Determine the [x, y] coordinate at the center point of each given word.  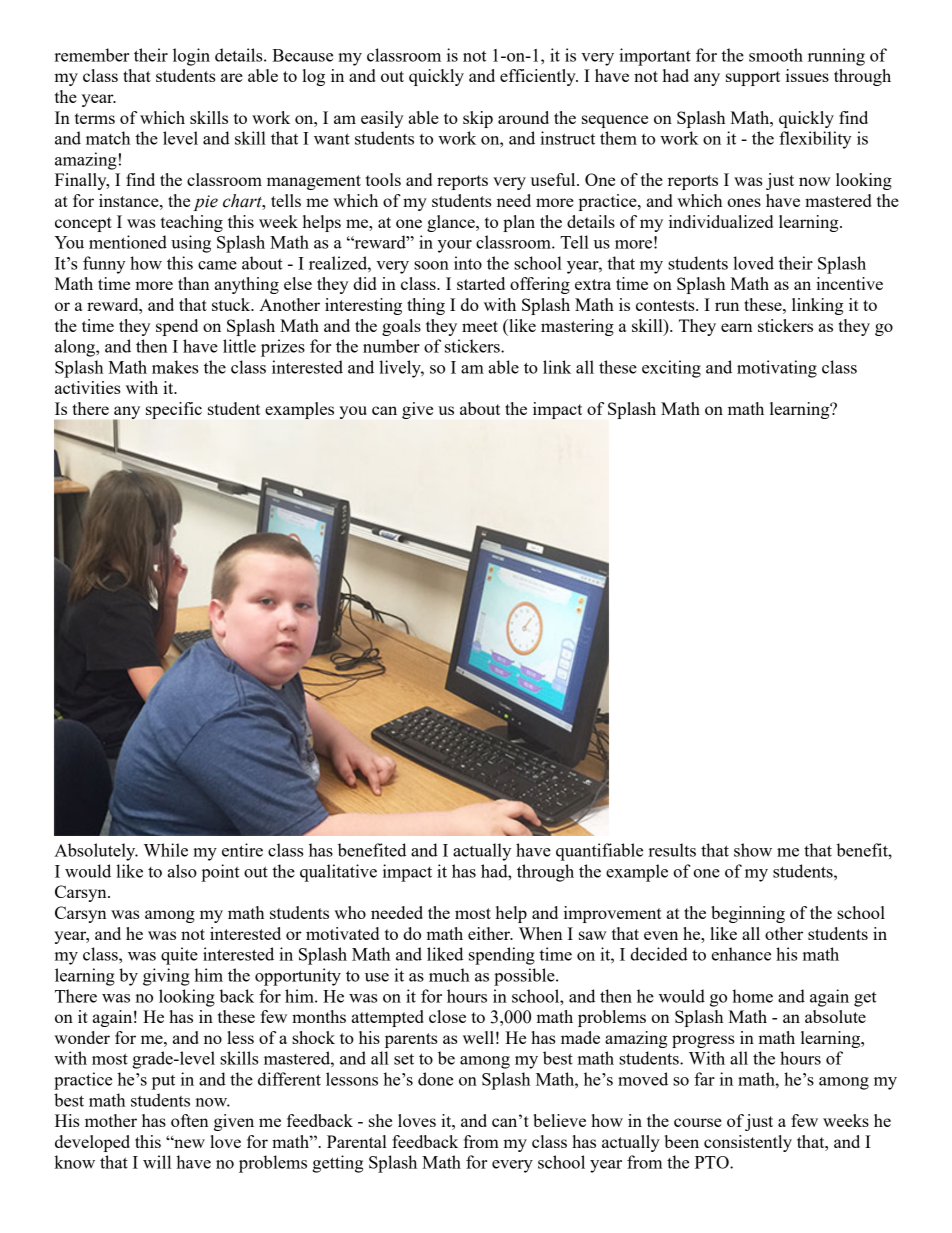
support [753, 78]
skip [478, 119]
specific [174, 410]
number [391, 346]
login [191, 57]
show [753, 850]
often [189, 1120]
